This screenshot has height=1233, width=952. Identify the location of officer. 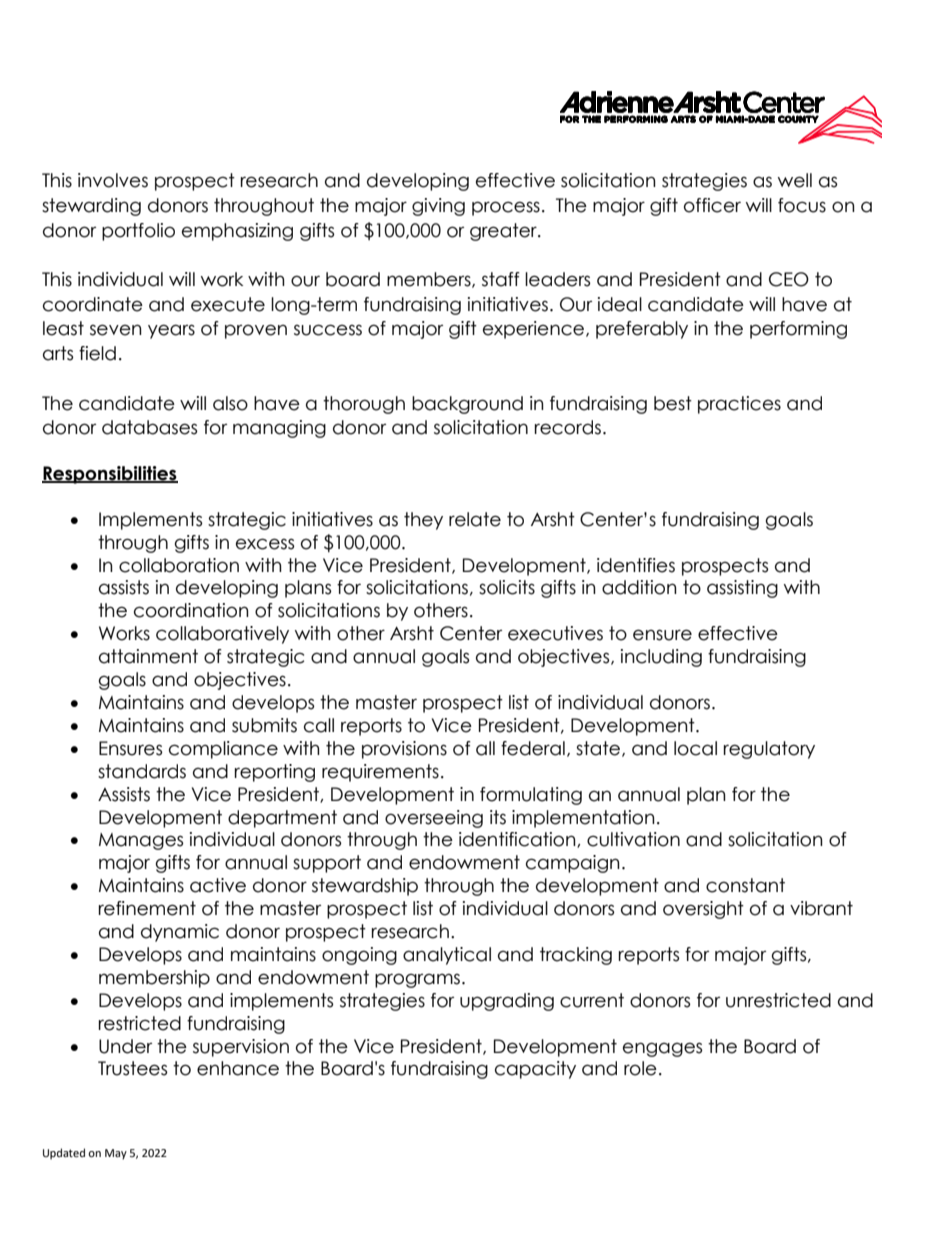
(712, 205).
